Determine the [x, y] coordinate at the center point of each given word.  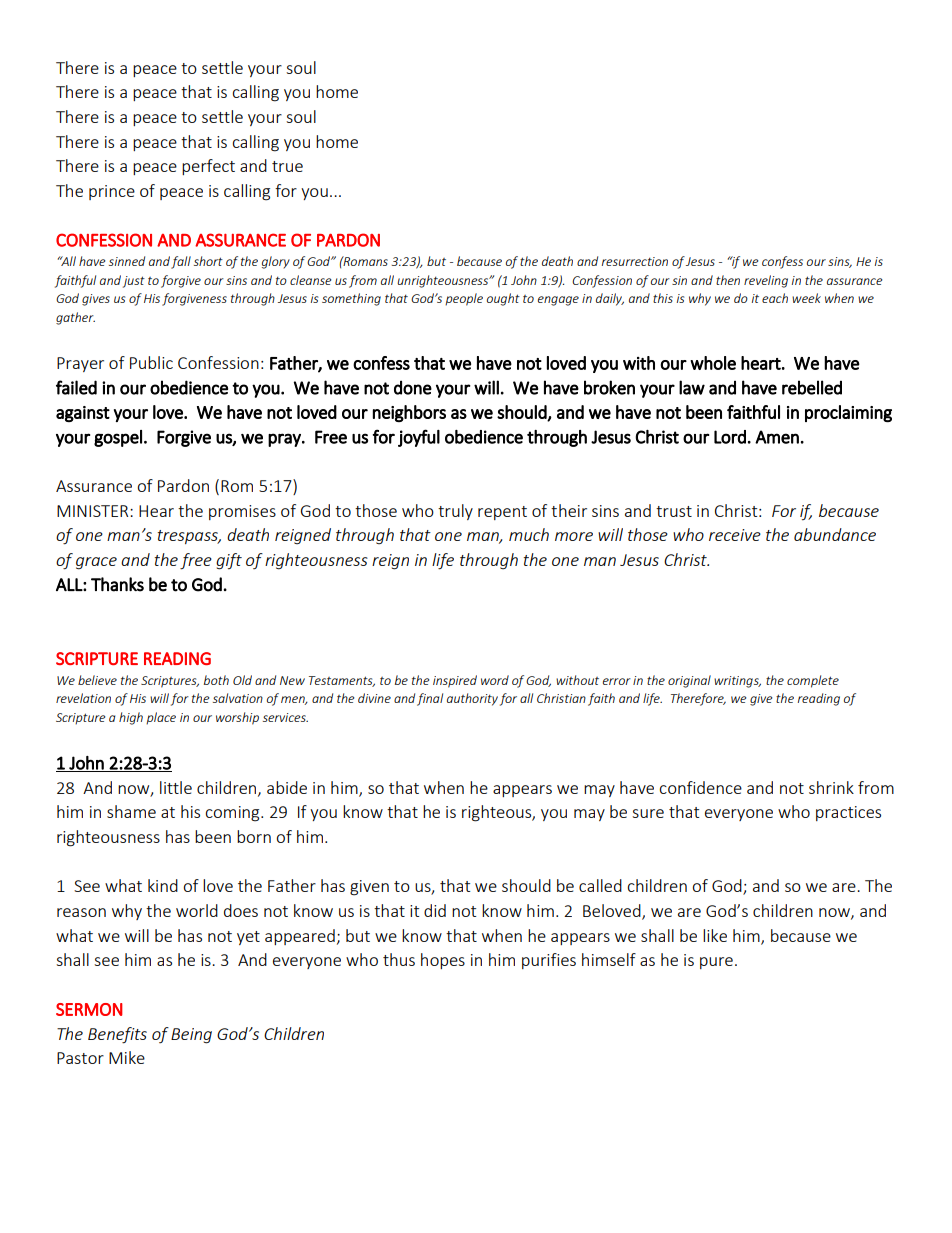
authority [472, 699]
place [161, 718]
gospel [118, 438]
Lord [730, 437]
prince [112, 192]
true [287, 166]
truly [455, 512]
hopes [443, 961]
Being [191, 1036]
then [728, 280]
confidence [700, 787]
